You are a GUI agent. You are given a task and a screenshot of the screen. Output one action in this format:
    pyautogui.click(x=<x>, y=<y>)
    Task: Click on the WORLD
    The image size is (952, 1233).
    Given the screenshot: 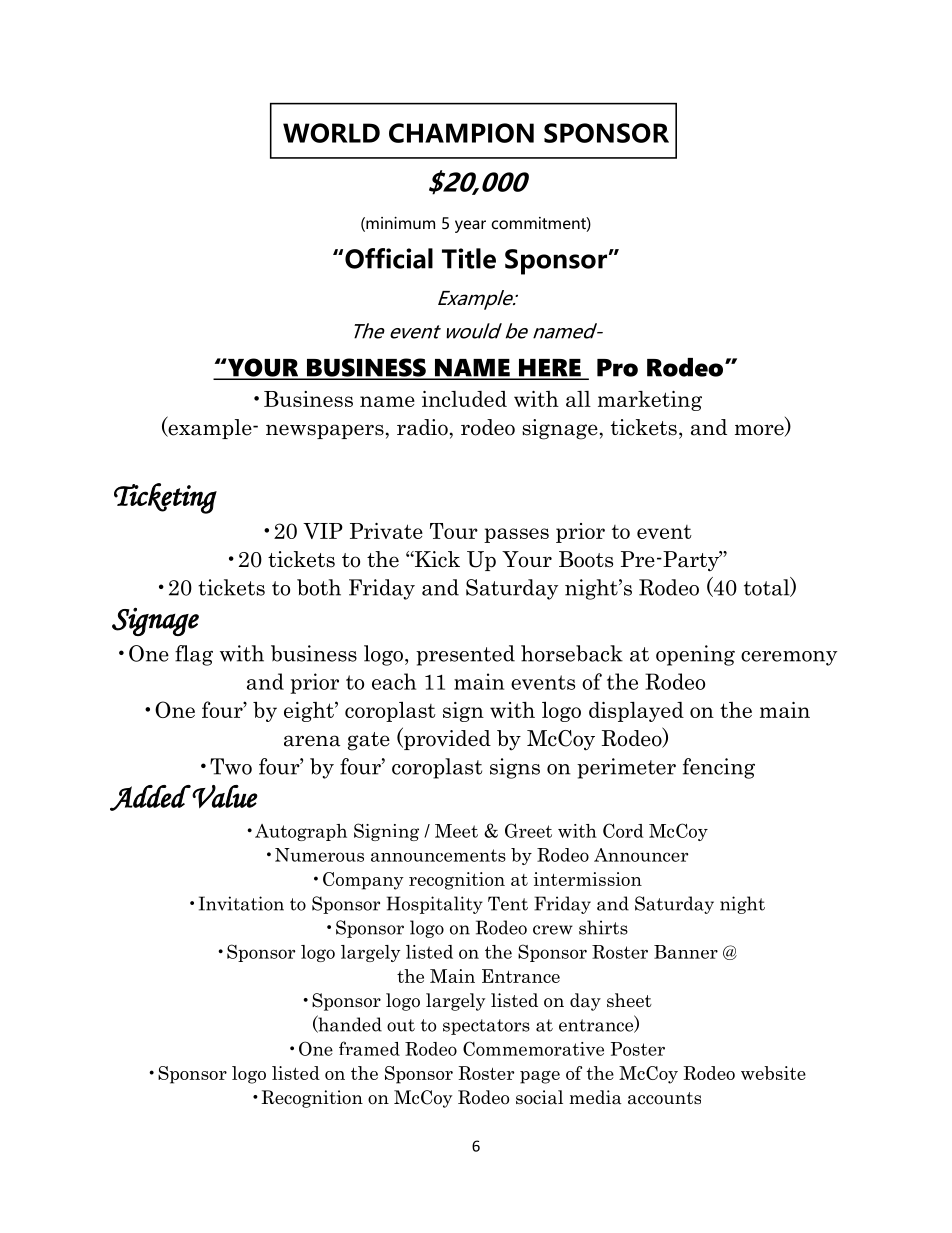 What is the action you would take?
    pyautogui.click(x=331, y=133)
